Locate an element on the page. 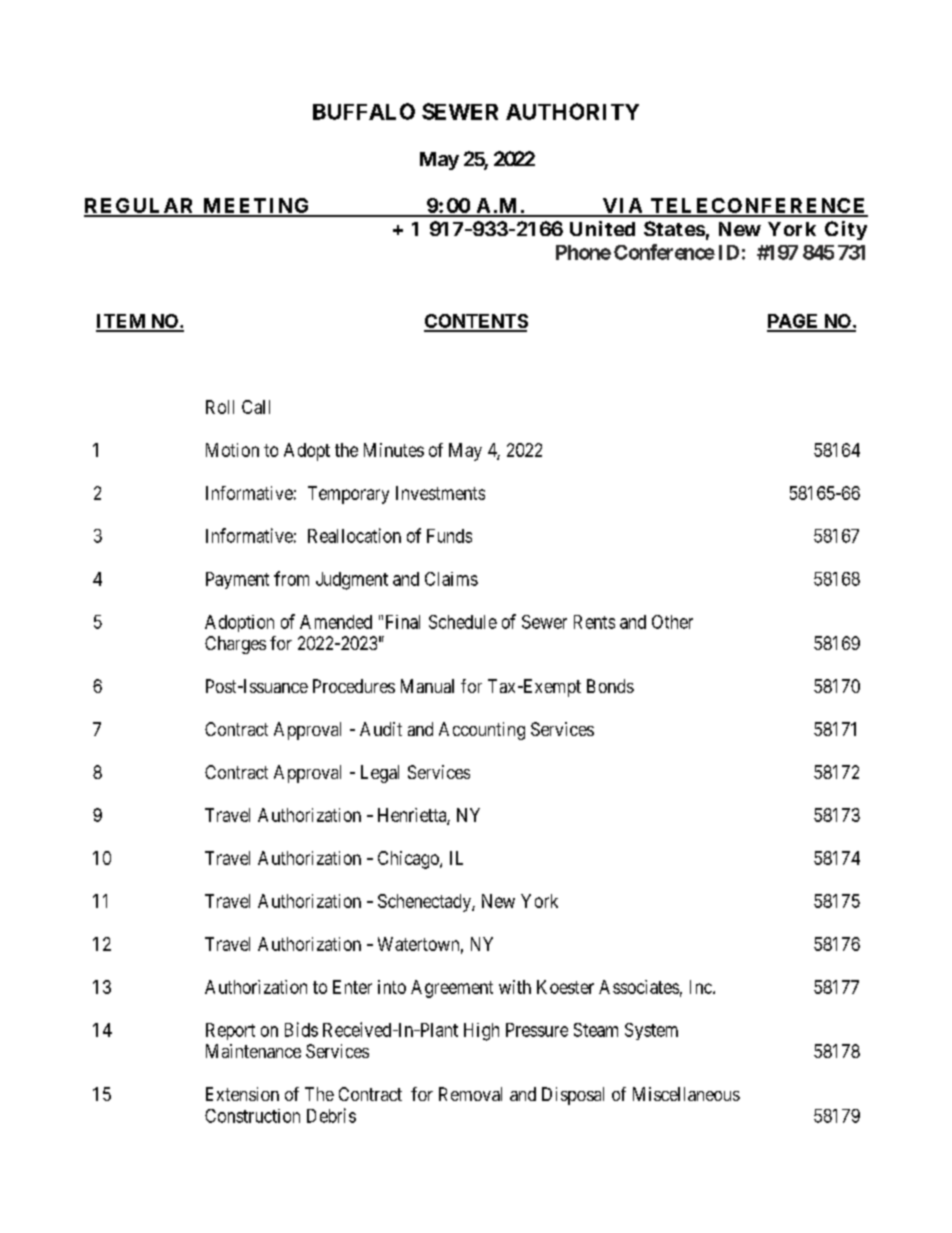  Other is located at coordinates (672, 622).
